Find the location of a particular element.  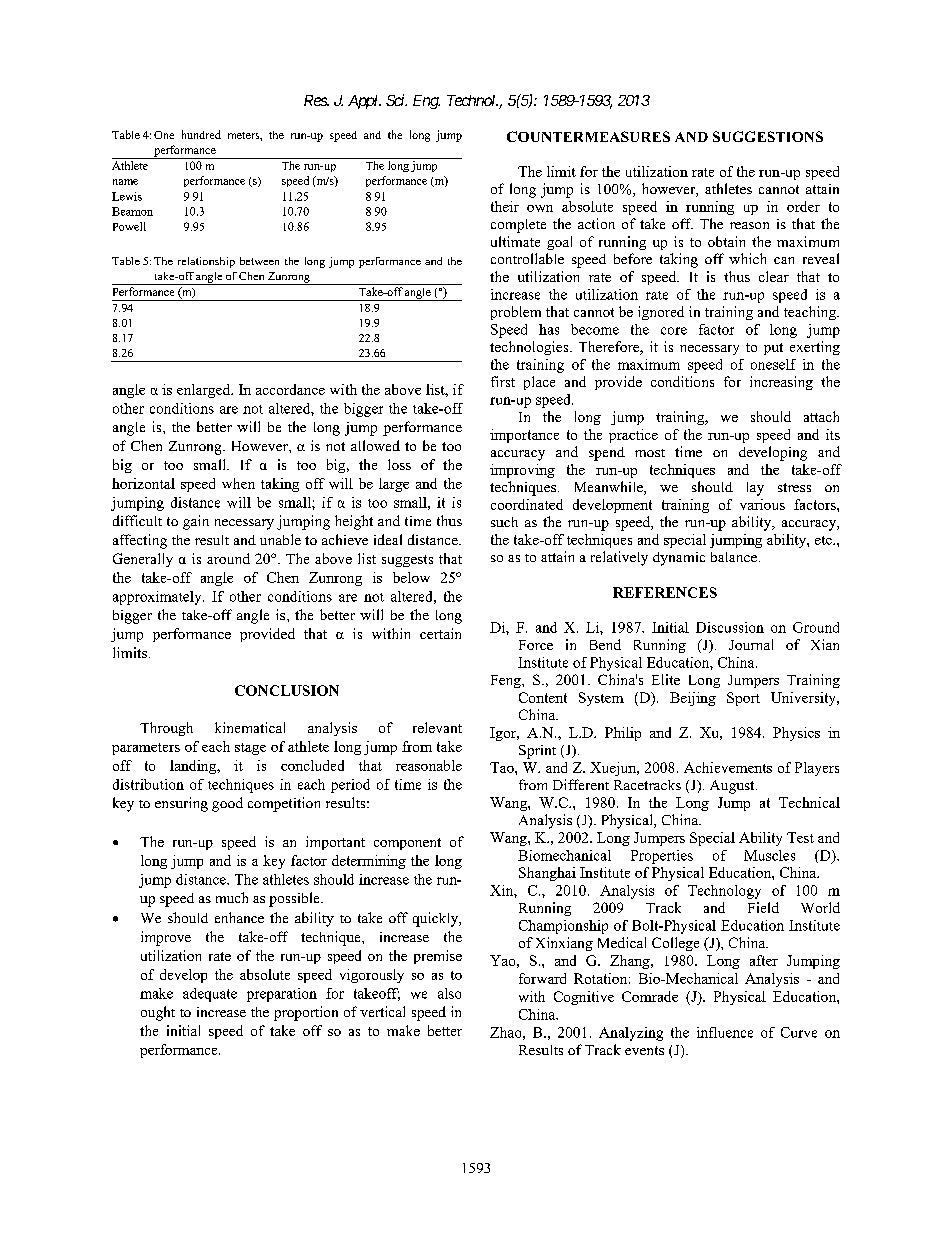

adequate is located at coordinates (210, 995).
